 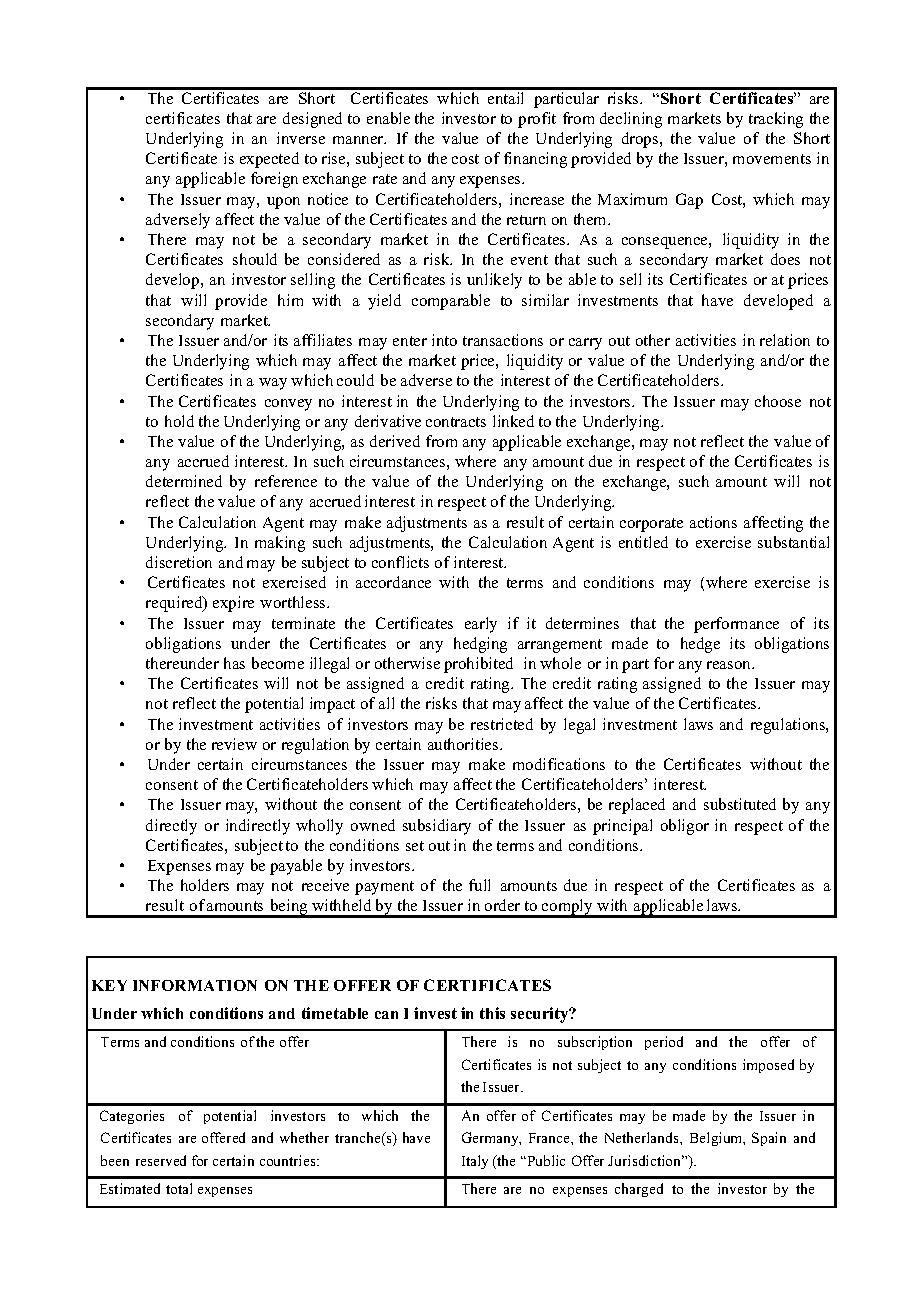 What do you see at coordinates (269, 160) in the screenshot?
I see `expected` at bounding box center [269, 160].
